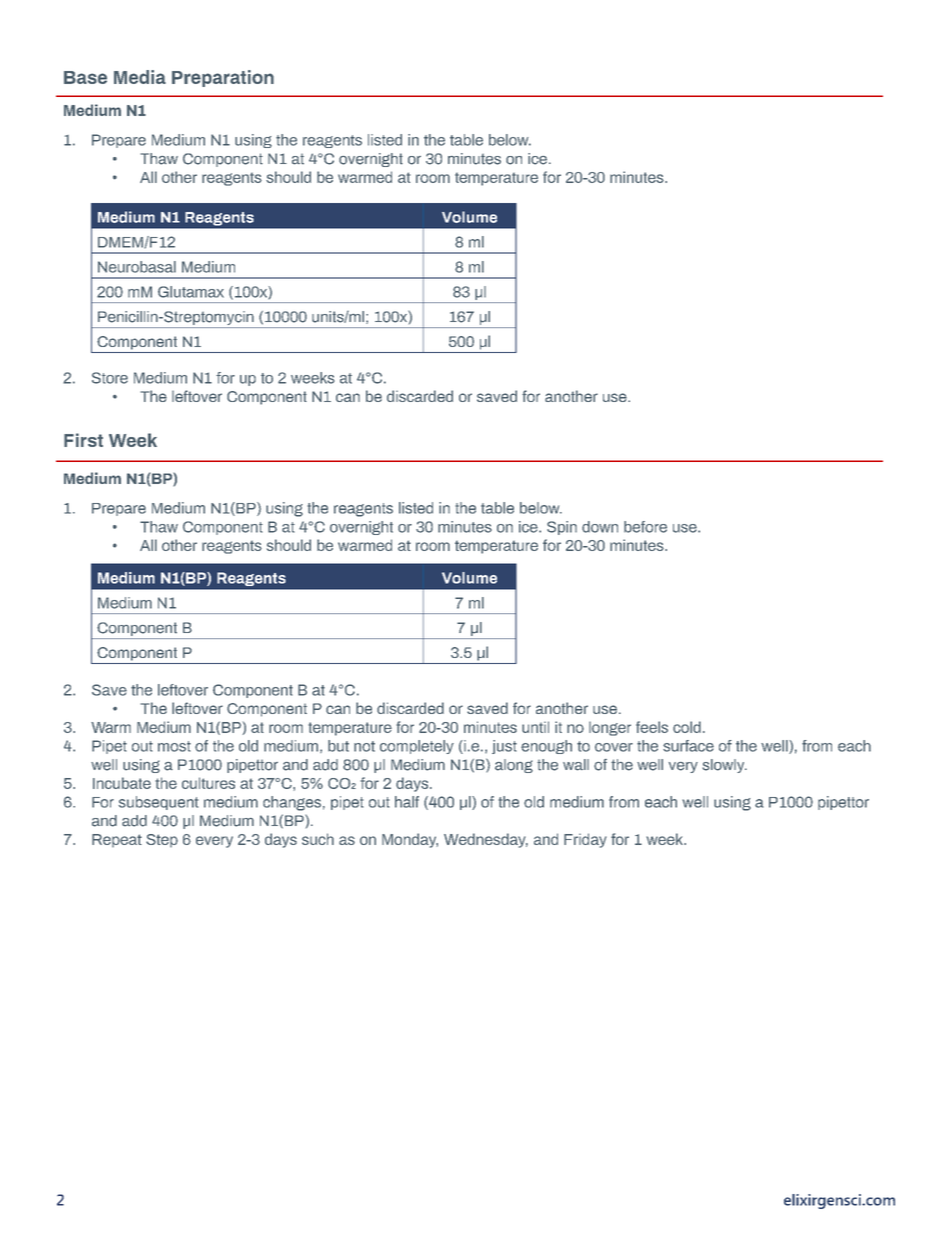 The width and height of the screenshot is (952, 1233). I want to click on Preparation, so click(223, 78).
